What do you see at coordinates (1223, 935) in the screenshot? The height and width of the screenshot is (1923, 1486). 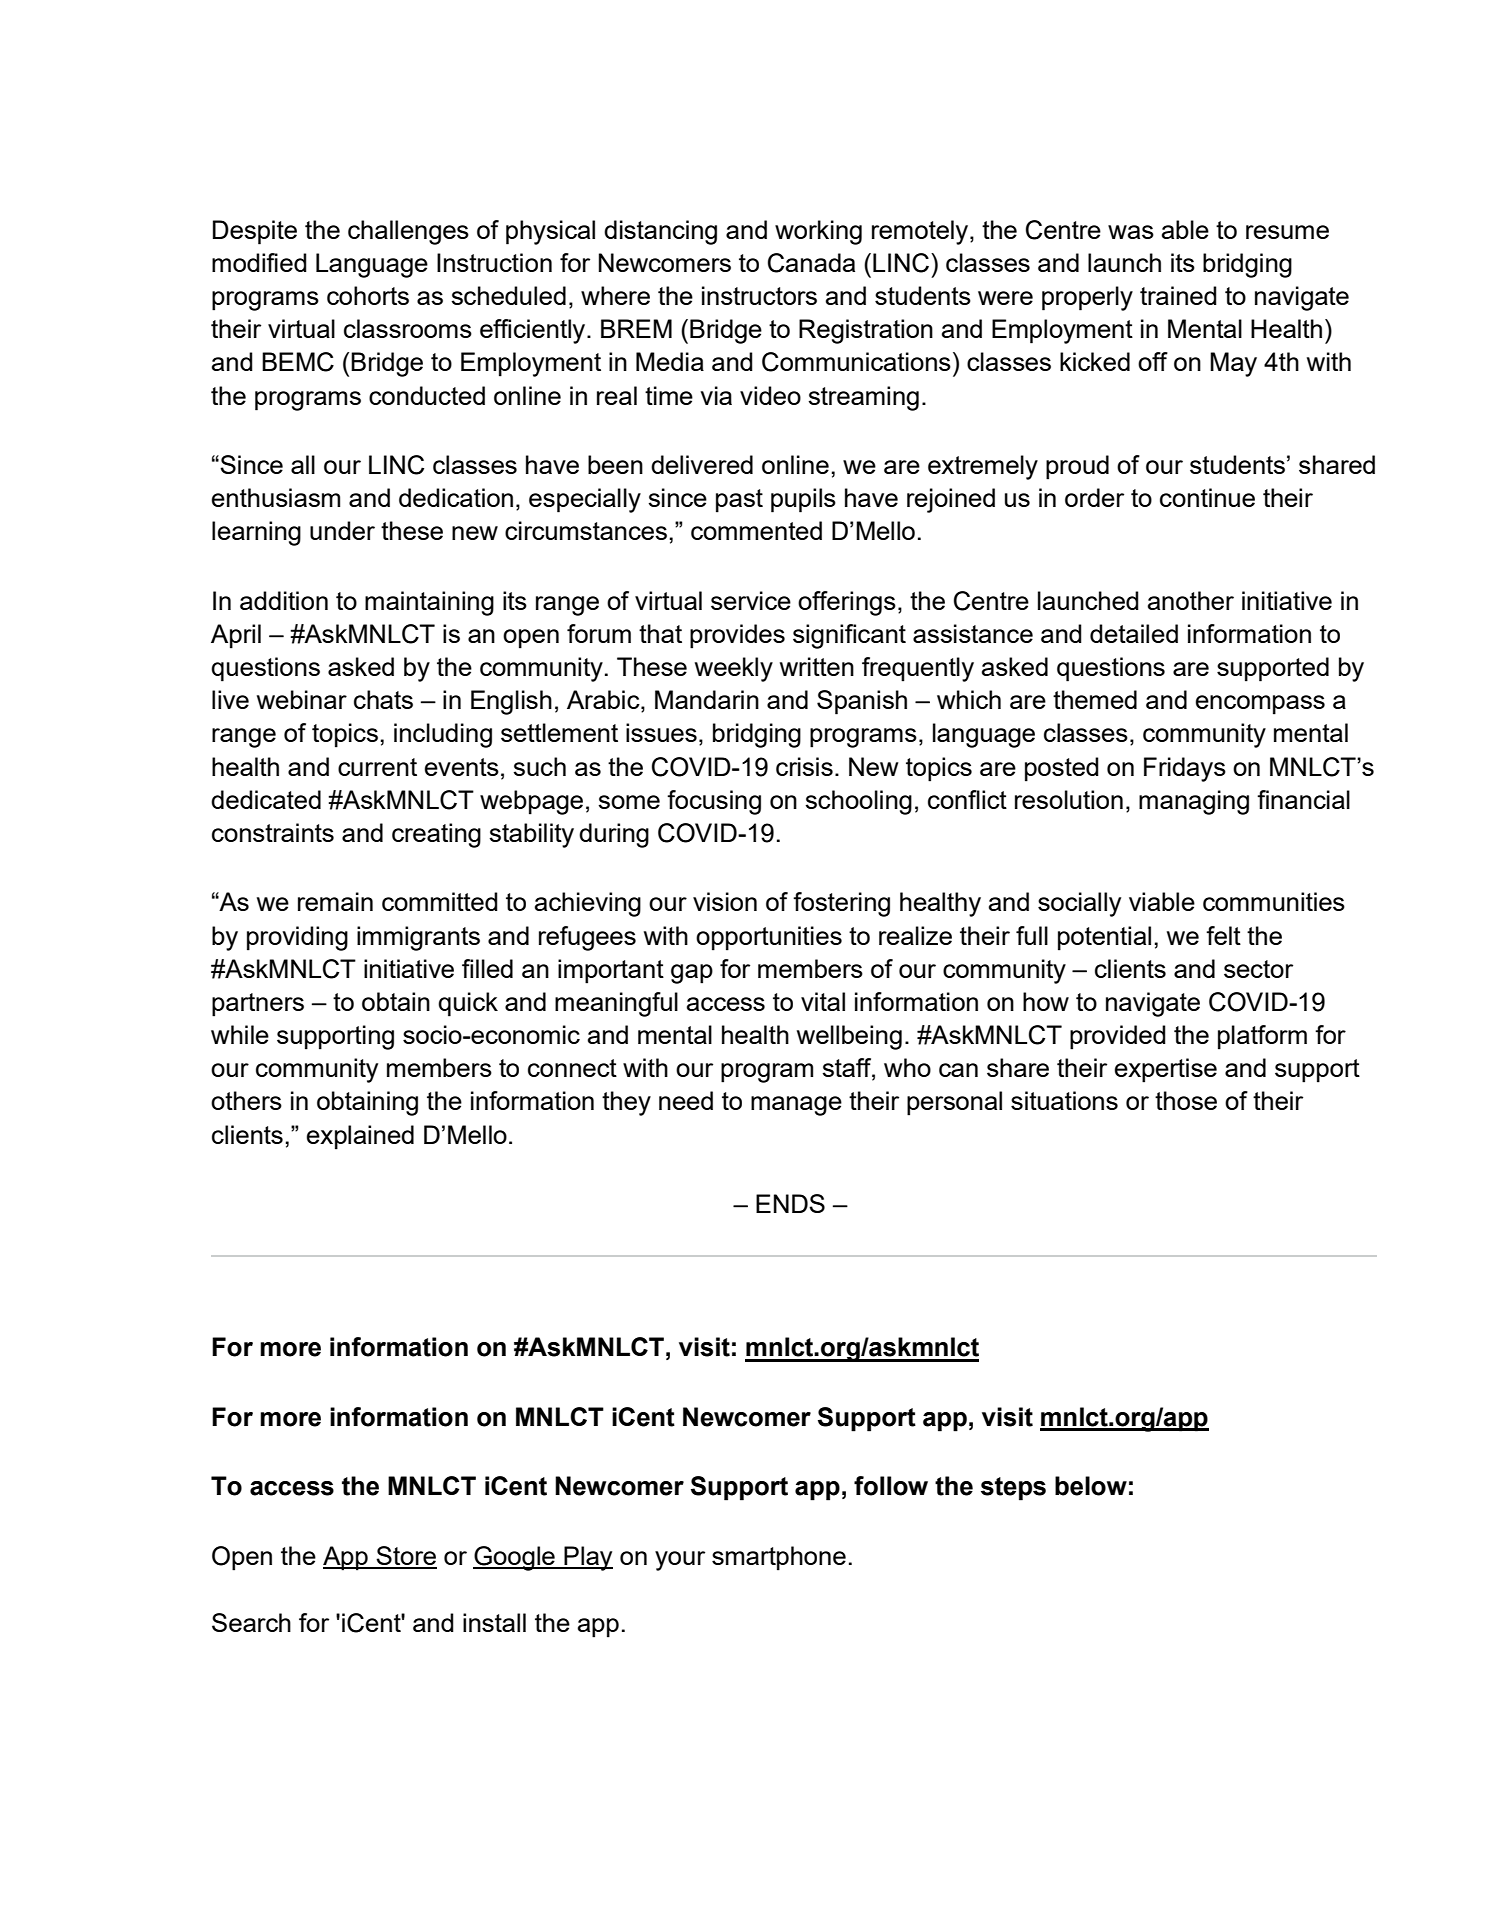 I see `felt` at bounding box center [1223, 935].
